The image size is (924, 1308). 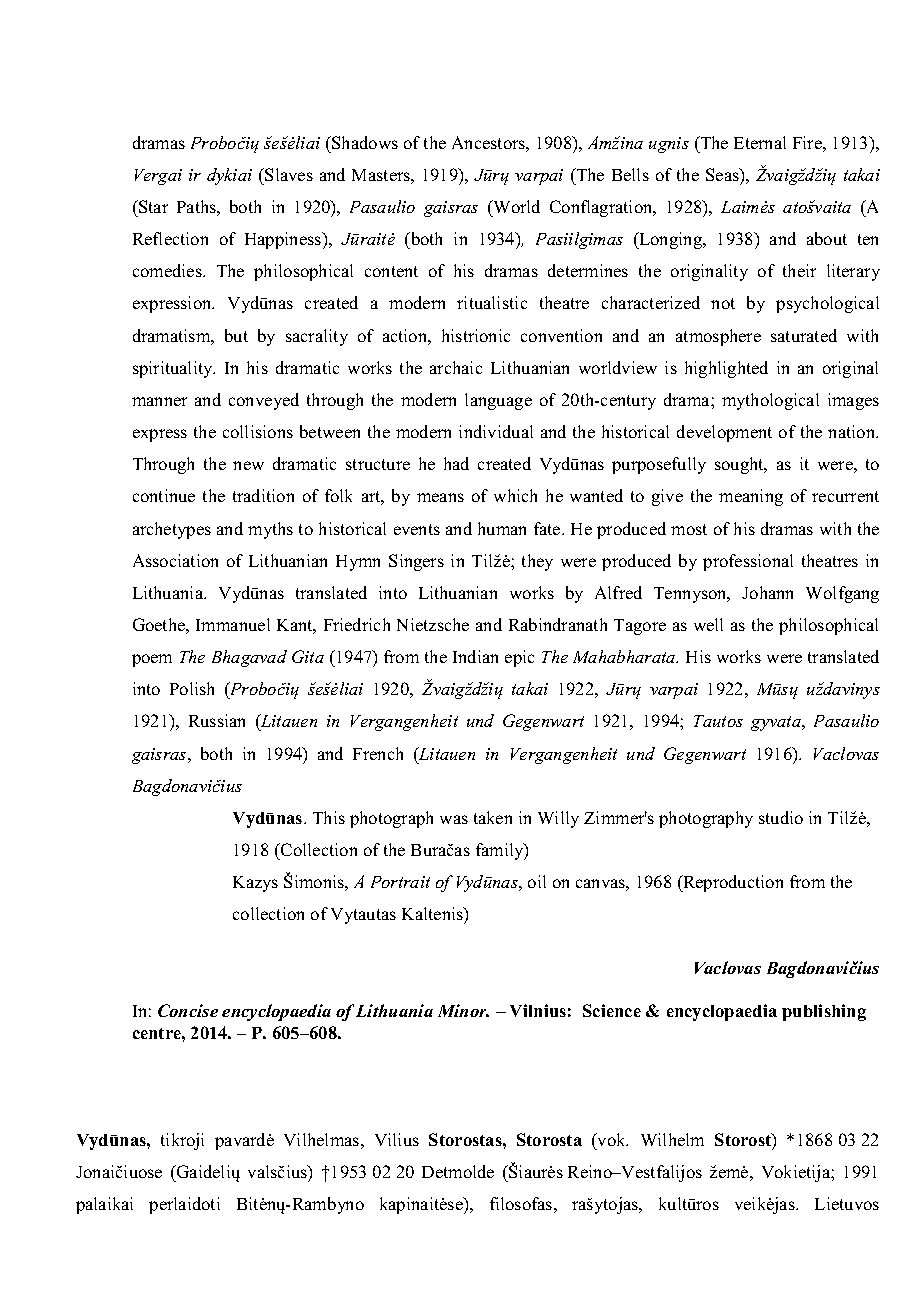 What do you see at coordinates (760, 142) in the page?
I see `Eternal` at bounding box center [760, 142].
